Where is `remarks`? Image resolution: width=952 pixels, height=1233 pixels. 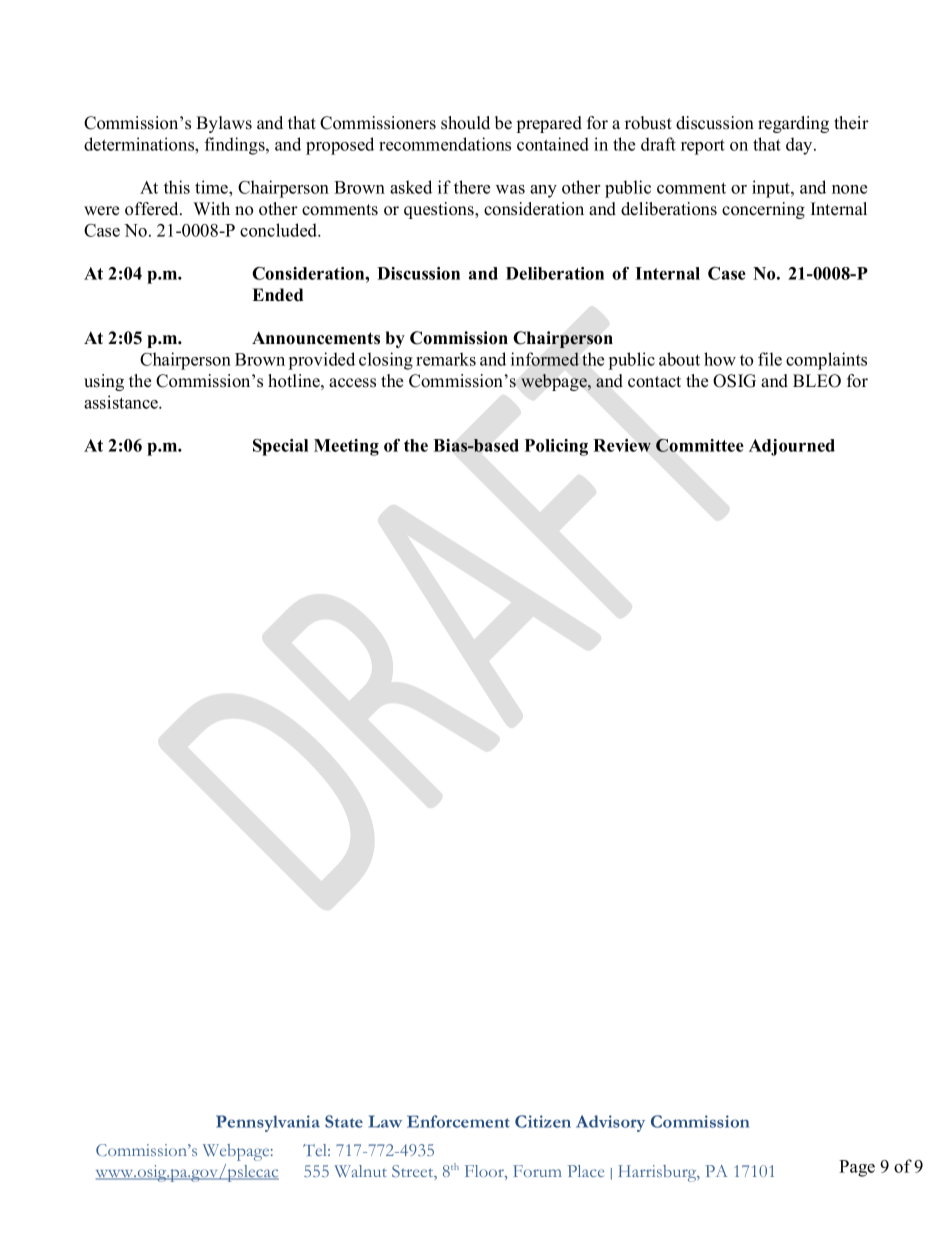
remarks is located at coordinates (446, 359).
